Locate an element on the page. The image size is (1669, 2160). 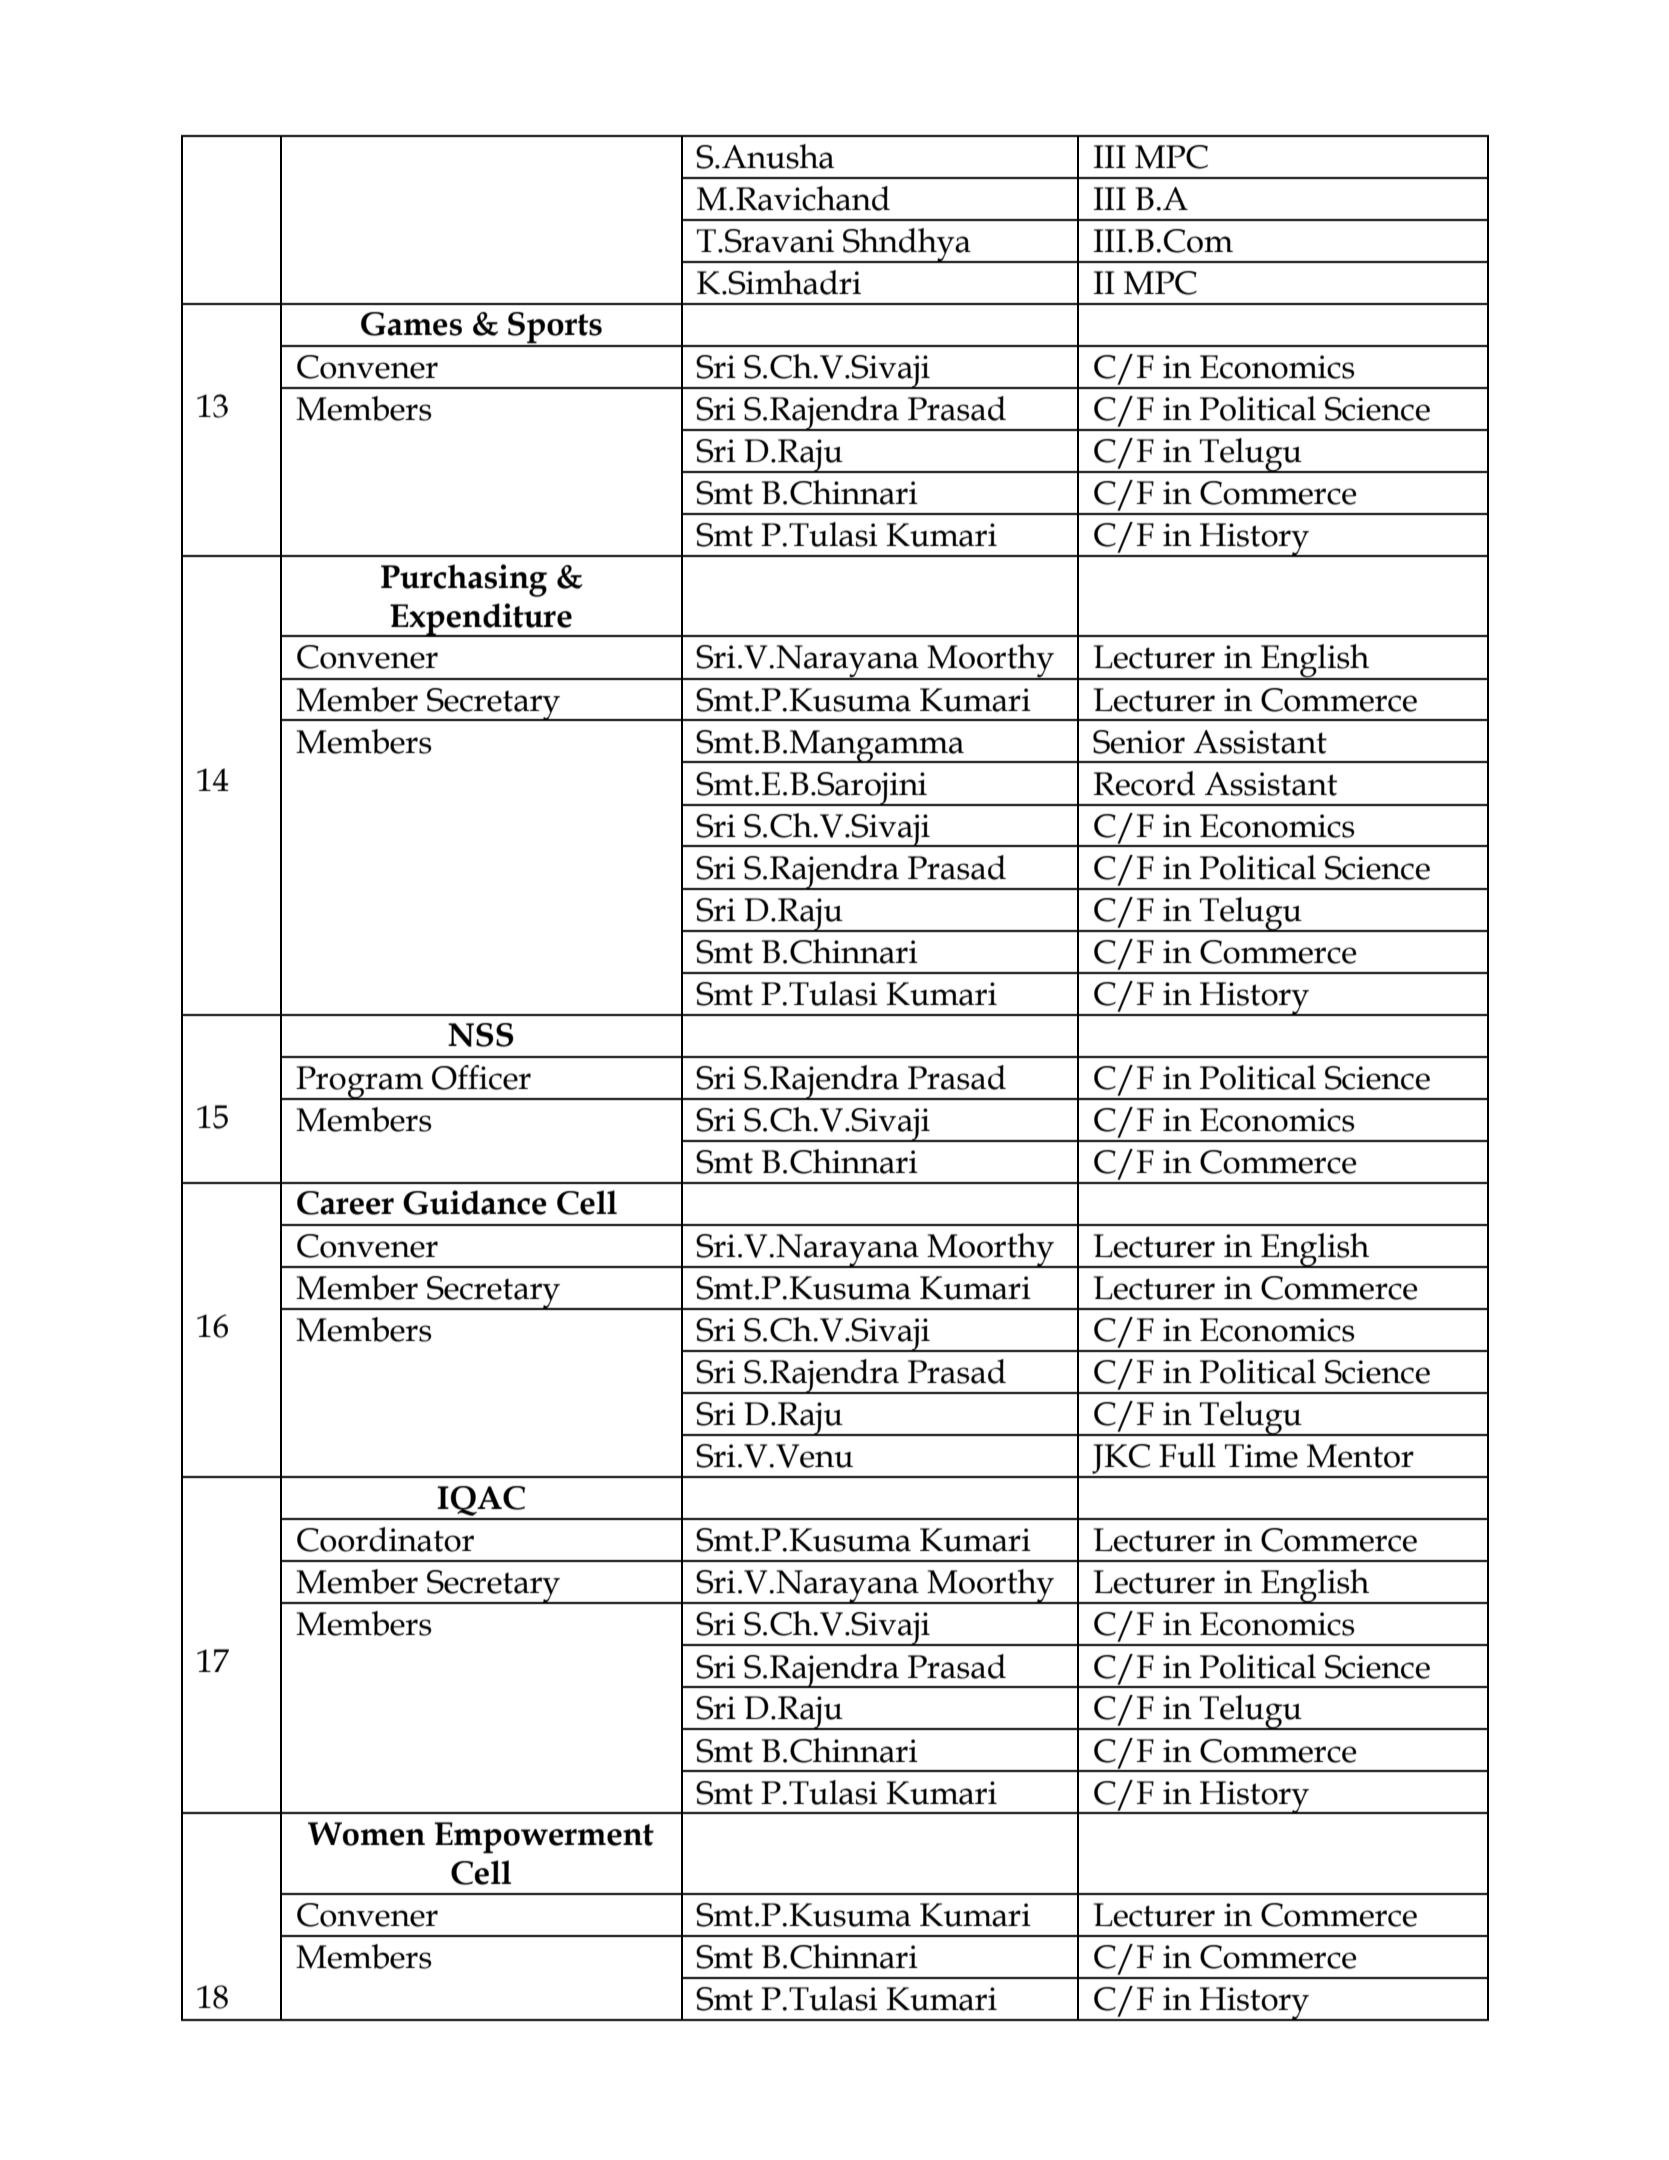
Games is located at coordinates (411, 324).
